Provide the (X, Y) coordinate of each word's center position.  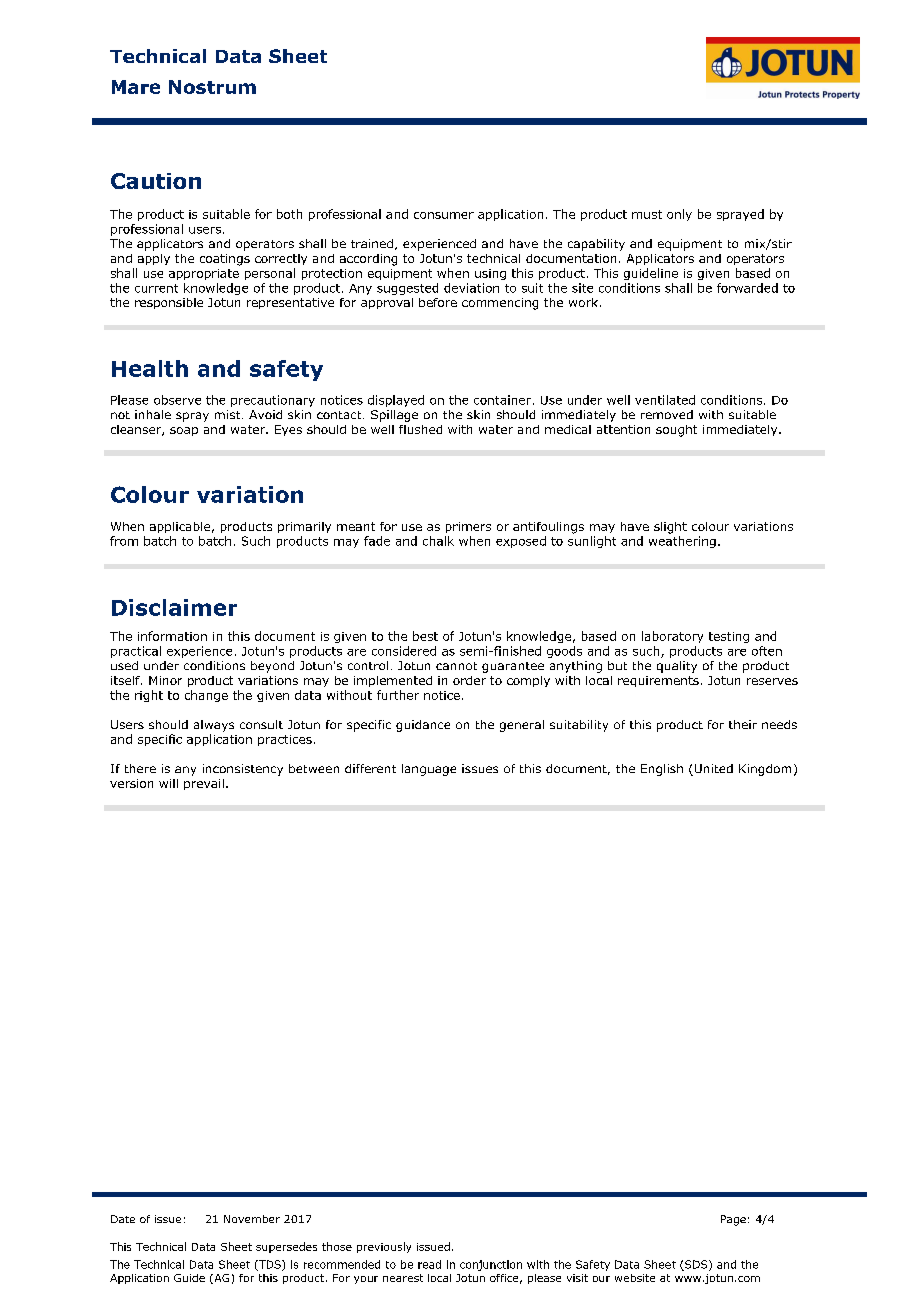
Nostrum (212, 87)
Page (733, 1220)
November (252, 1219)
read (429, 1264)
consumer (444, 215)
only (679, 215)
